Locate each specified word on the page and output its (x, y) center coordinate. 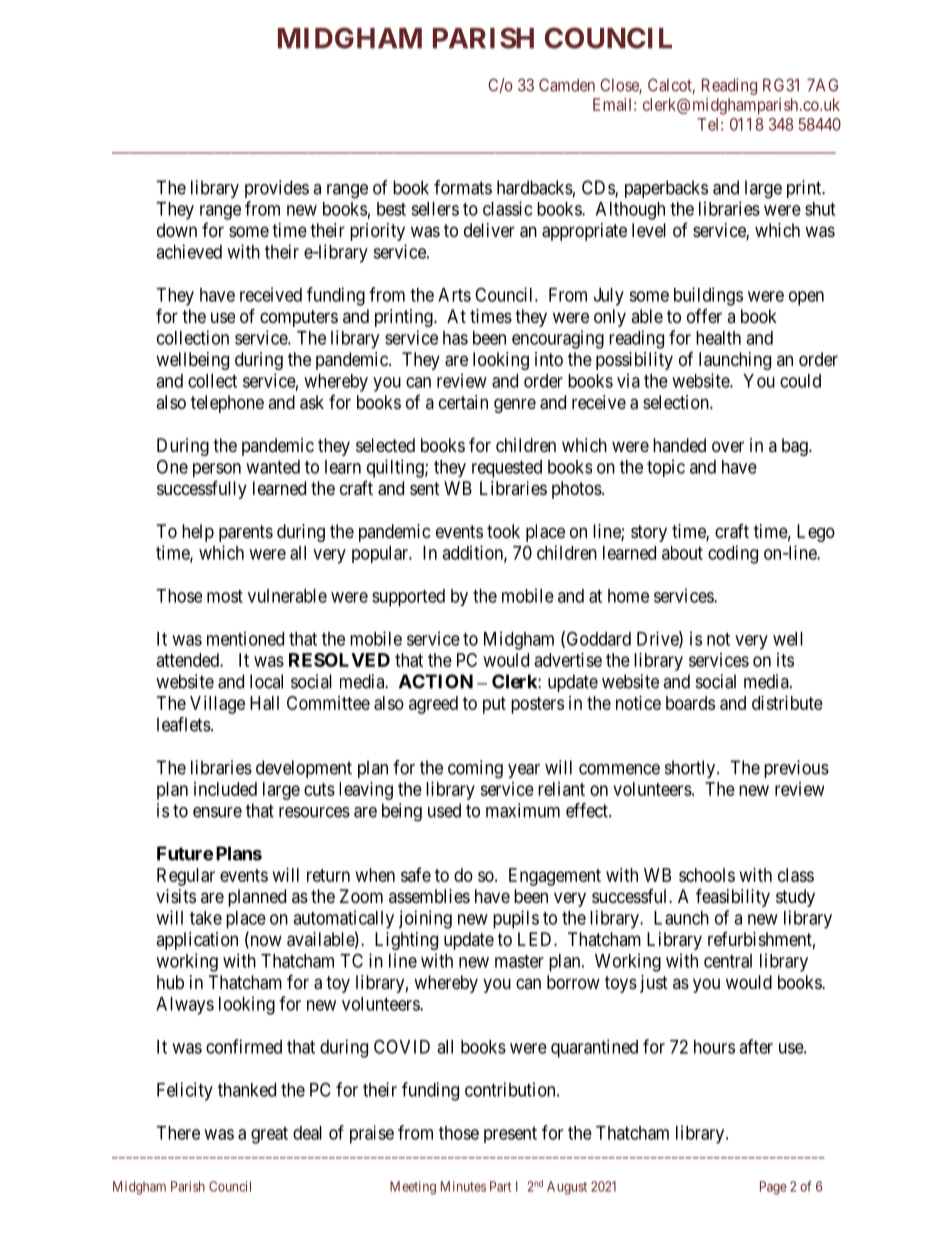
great (269, 1135)
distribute (787, 703)
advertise (568, 660)
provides (277, 189)
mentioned (245, 638)
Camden (567, 85)
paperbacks (666, 189)
